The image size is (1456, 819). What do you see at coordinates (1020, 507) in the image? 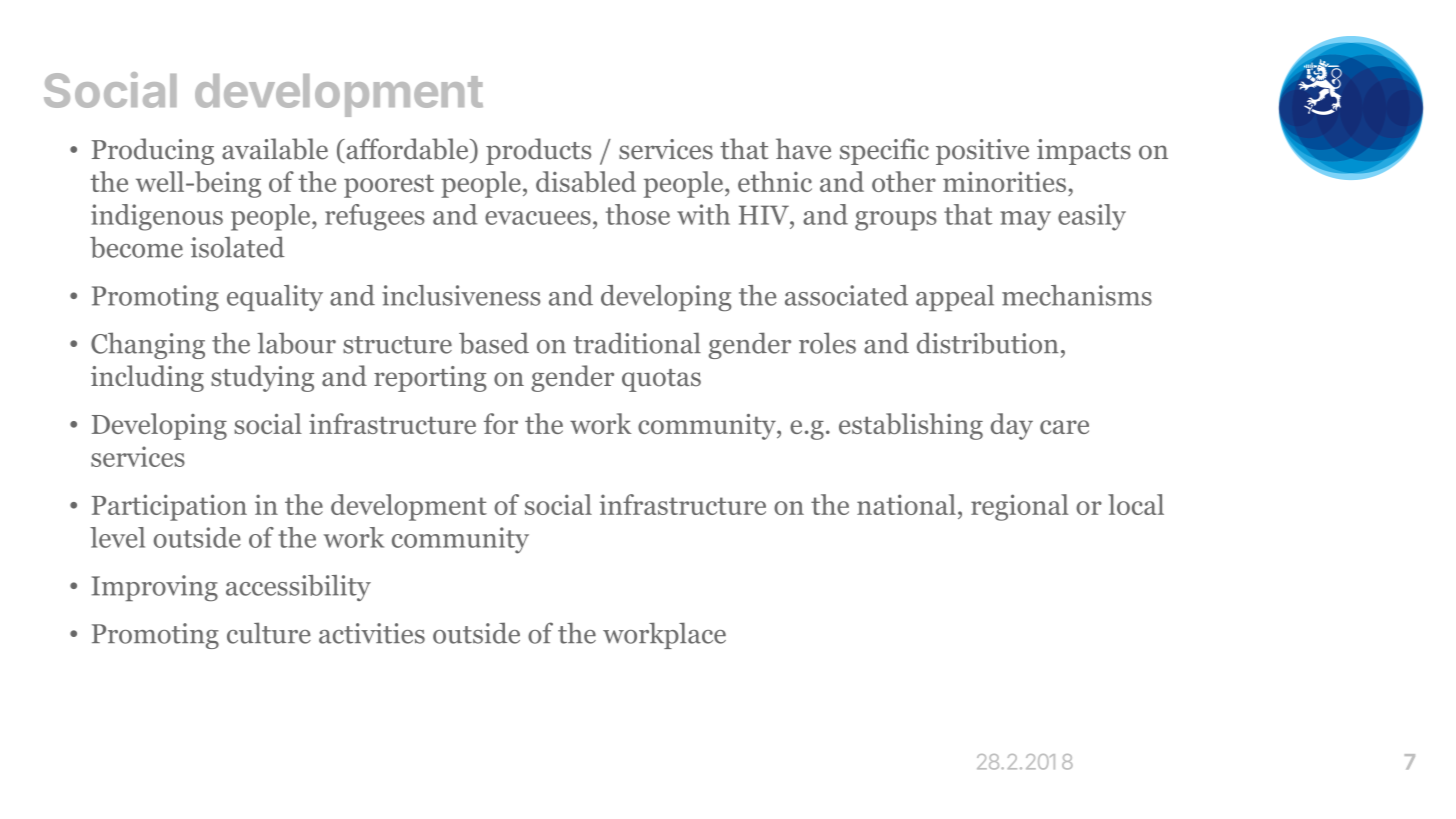
I see `regional` at bounding box center [1020, 507].
